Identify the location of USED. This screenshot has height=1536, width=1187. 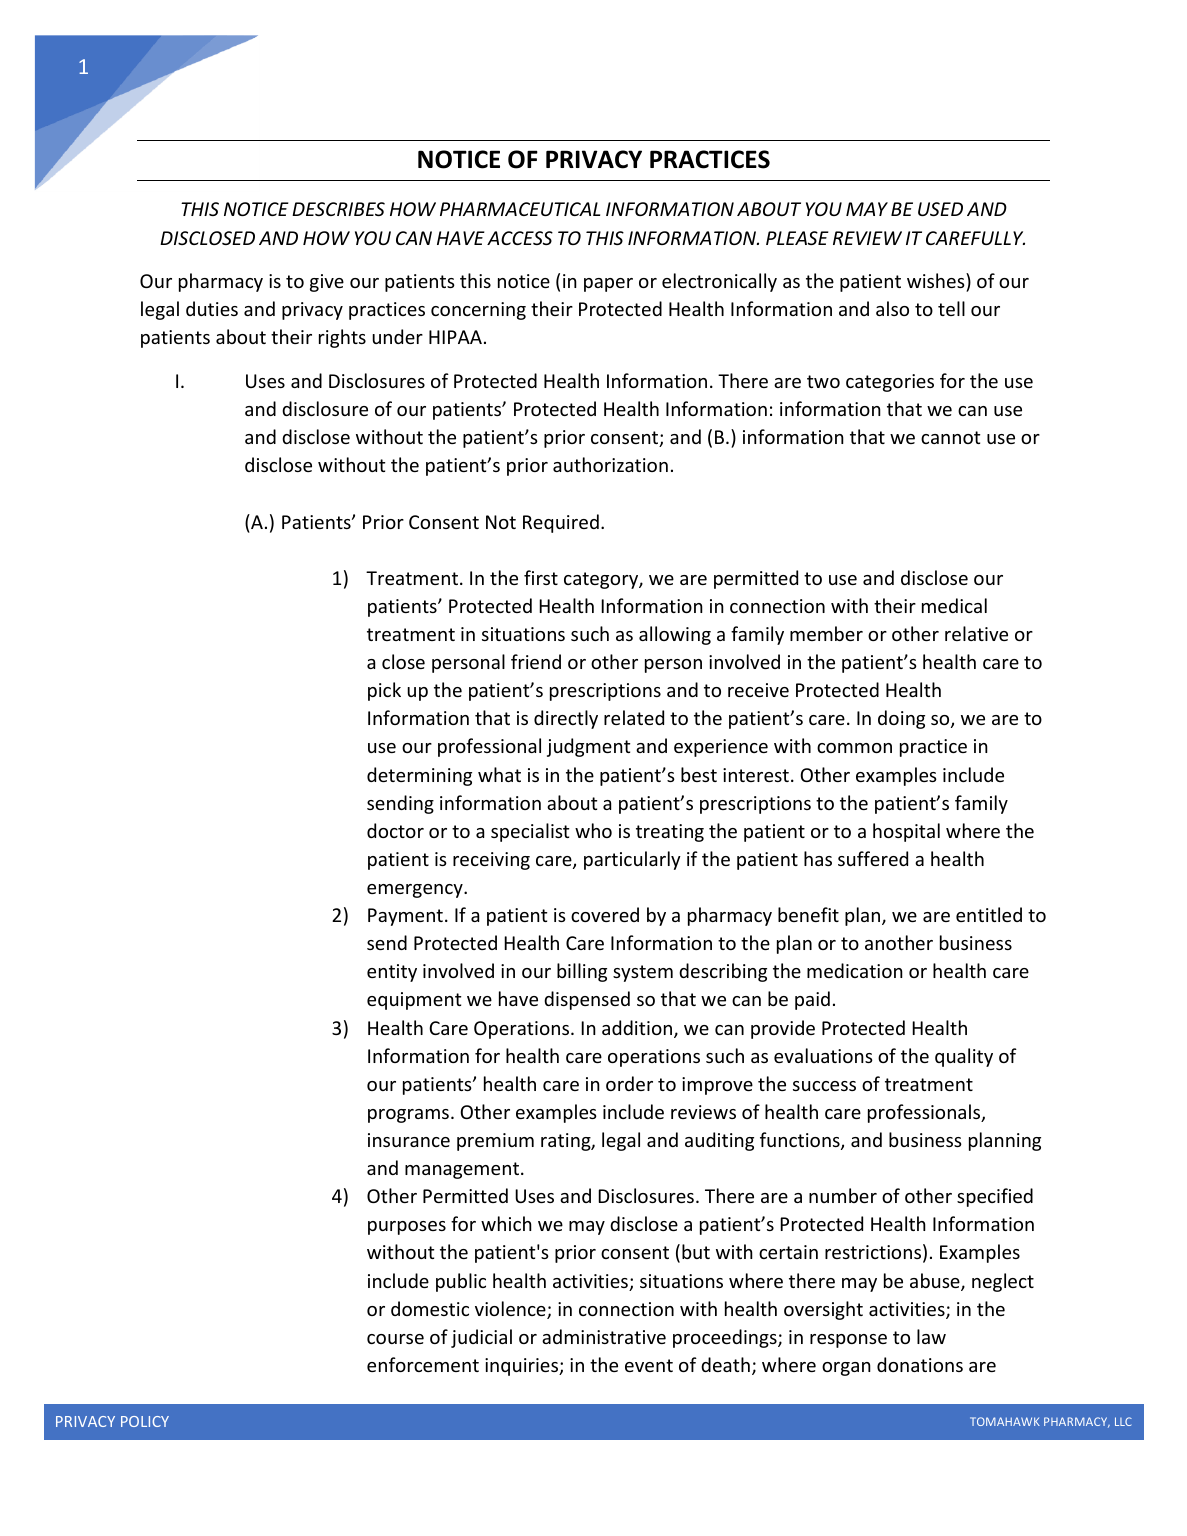
(940, 209).
